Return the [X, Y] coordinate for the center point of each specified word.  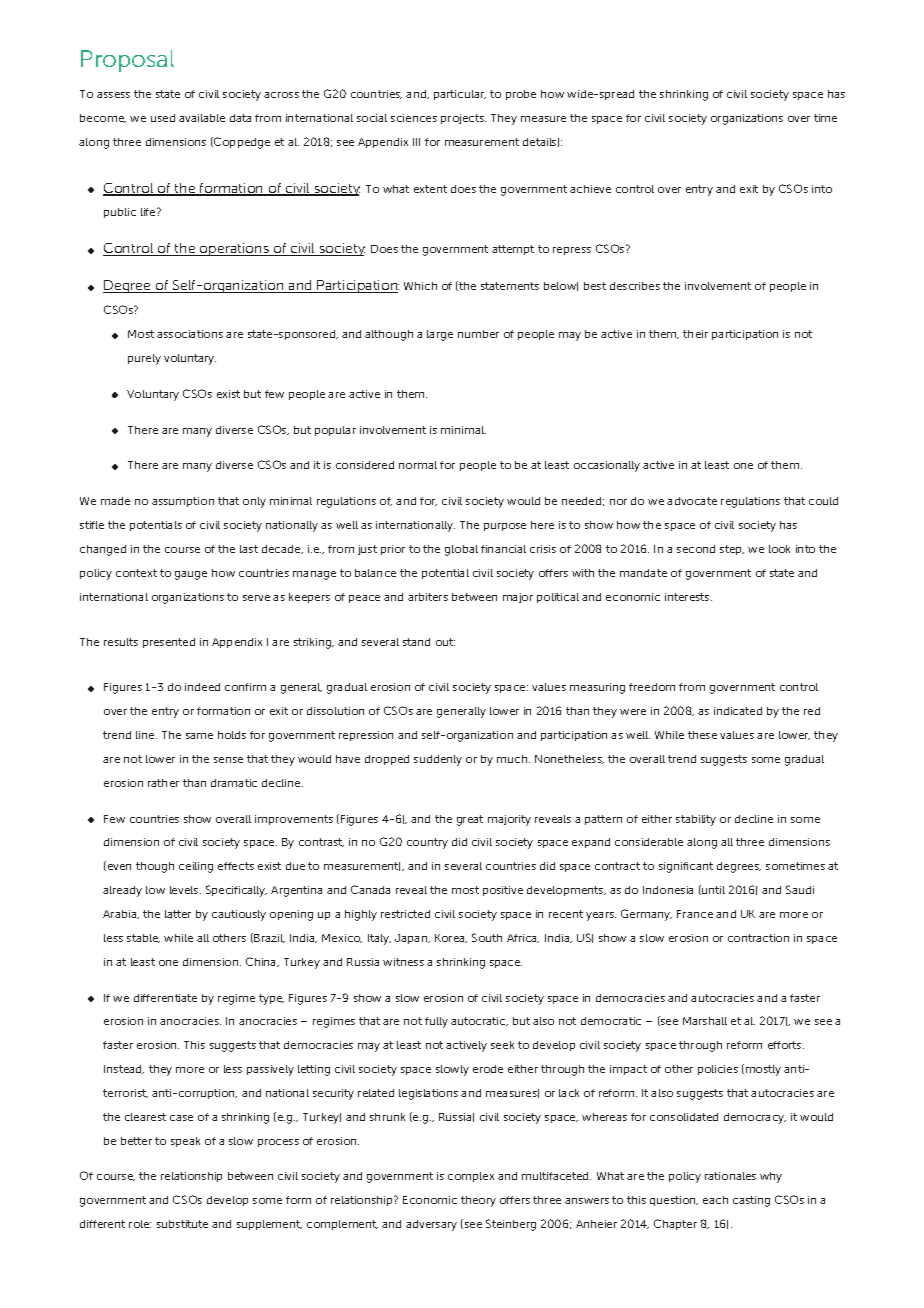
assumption [183, 502]
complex [471, 1177]
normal [418, 465]
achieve [590, 189]
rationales [730, 1176]
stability [696, 820]
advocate [692, 501]
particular [460, 95]
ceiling [196, 867]
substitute [182, 1224]
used [163, 118]
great [470, 820]
